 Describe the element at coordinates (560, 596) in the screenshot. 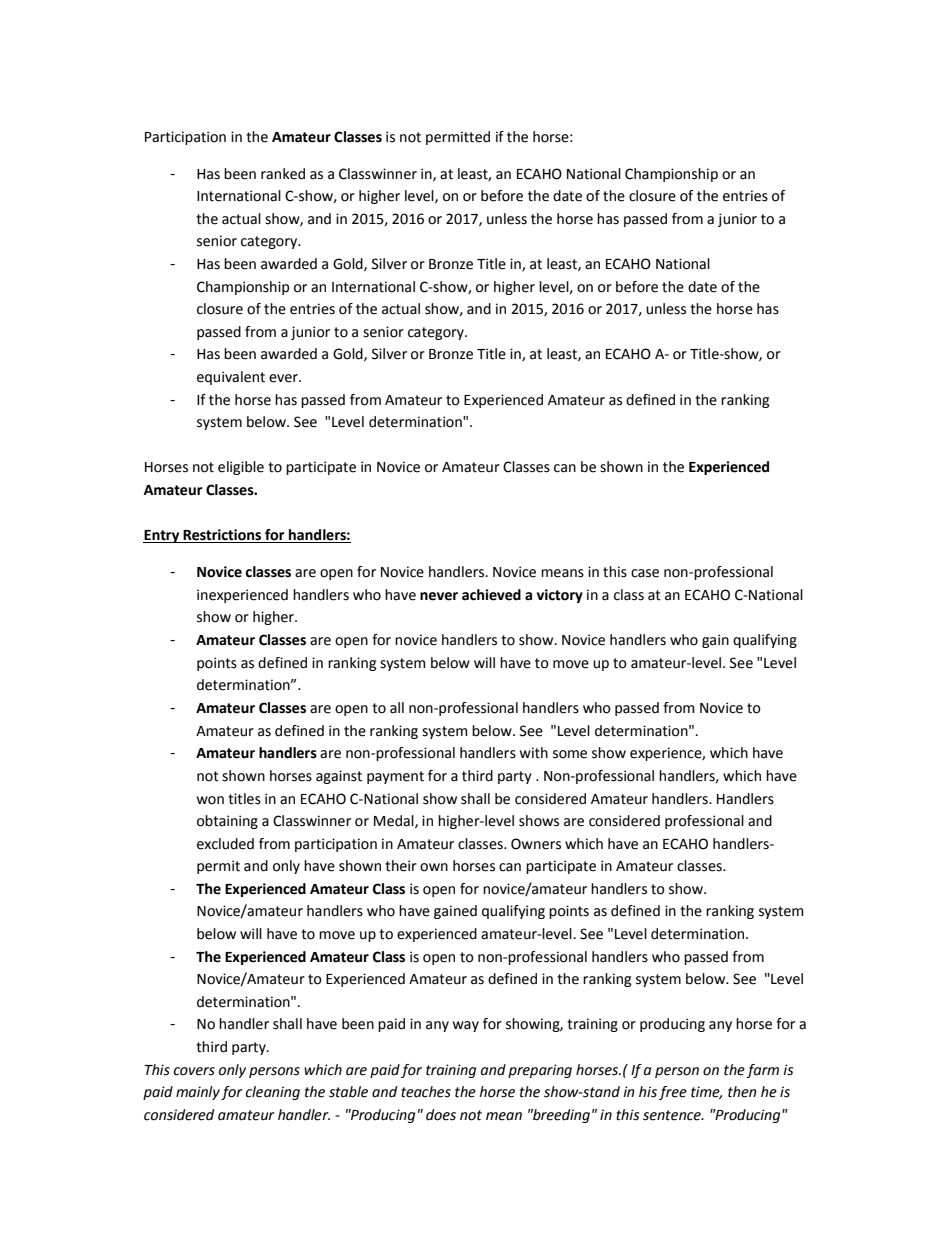

I see `victory` at that location.
